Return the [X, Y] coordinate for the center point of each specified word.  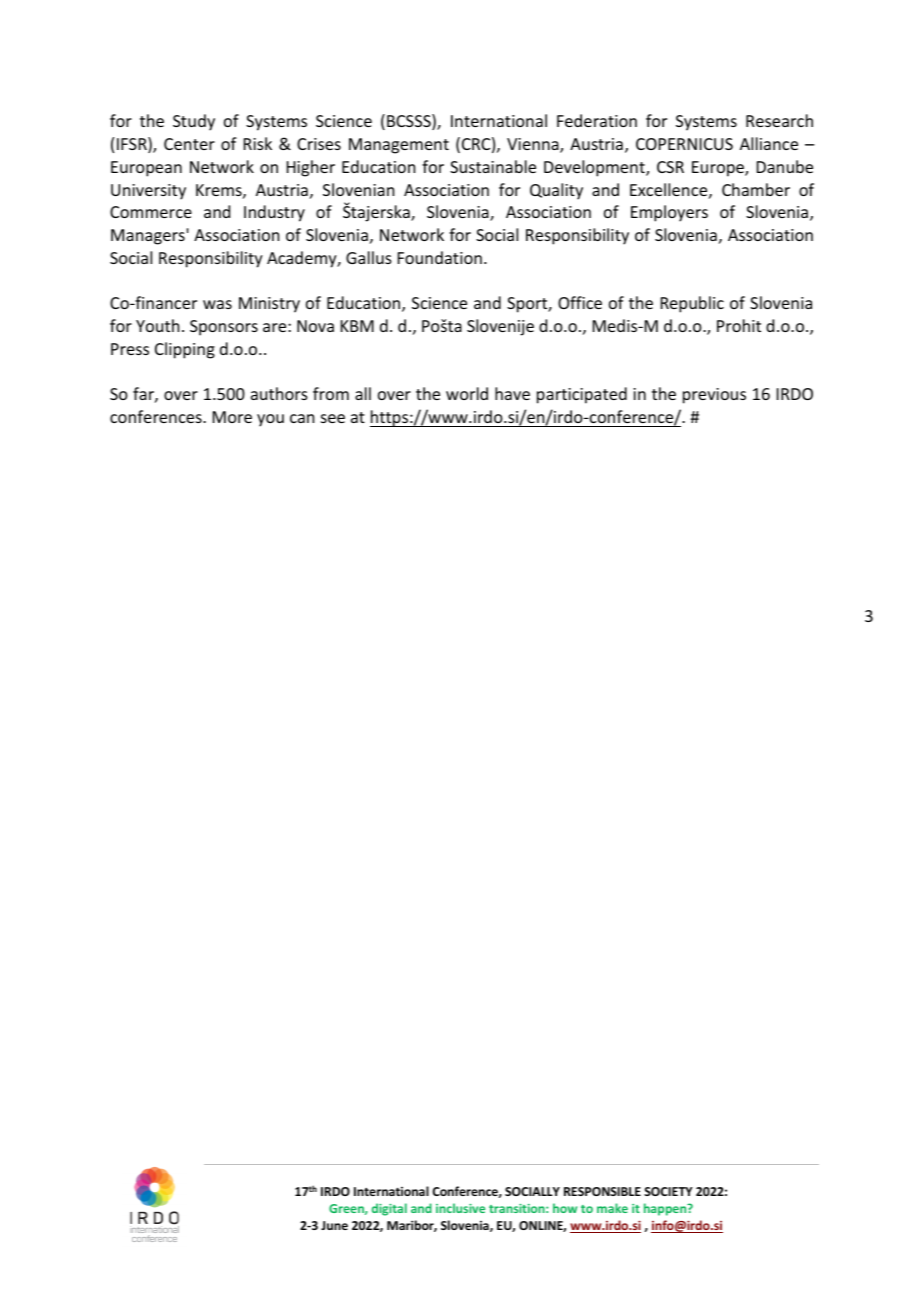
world [467, 393]
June [334, 1225]
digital [389, 1209]
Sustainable [493, 166]
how [565, 1208]
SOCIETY [668, 1191]
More [232, 417]
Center [189, 144]
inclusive [460, 1208]
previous [714, 396]
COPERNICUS [684, 144]
